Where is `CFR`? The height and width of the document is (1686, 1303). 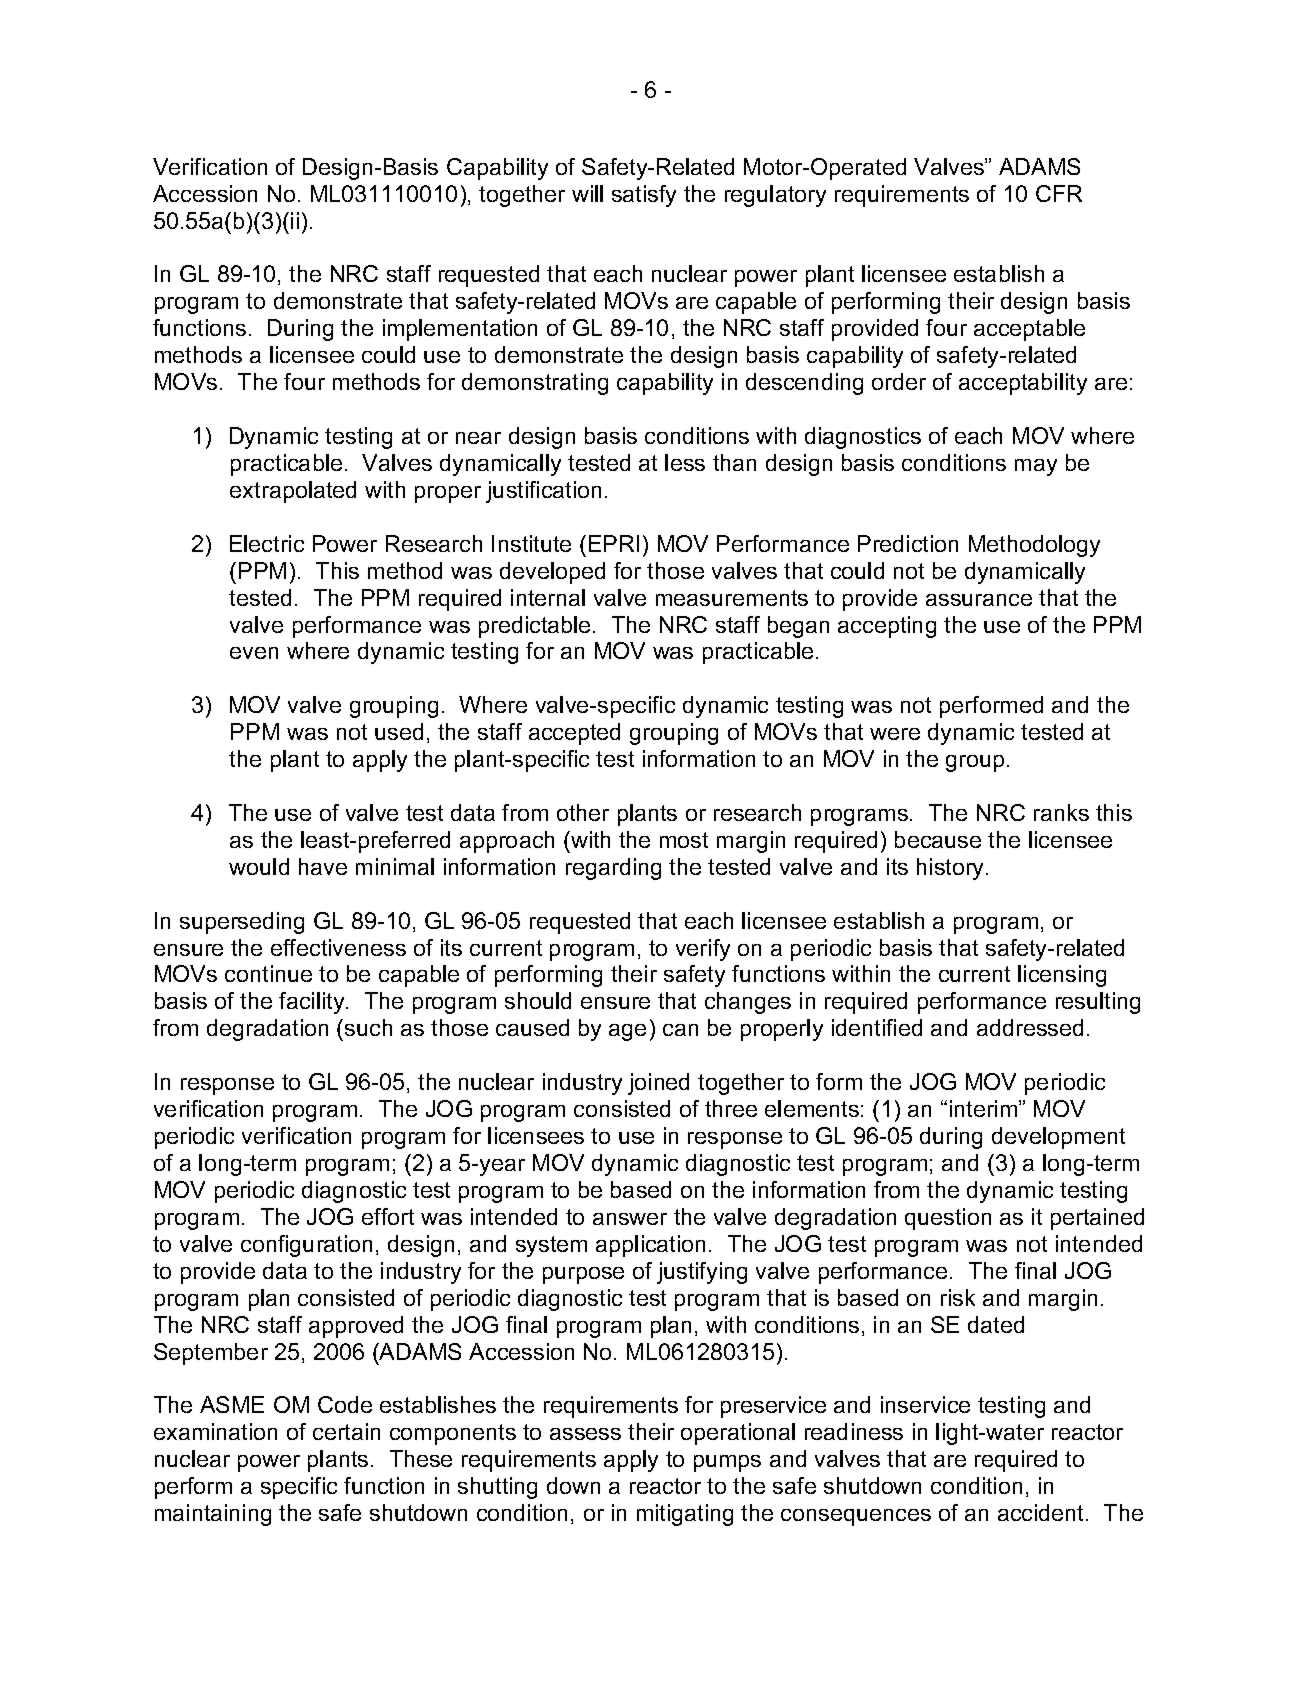 CFR is located at coordinates (1059, 193).
